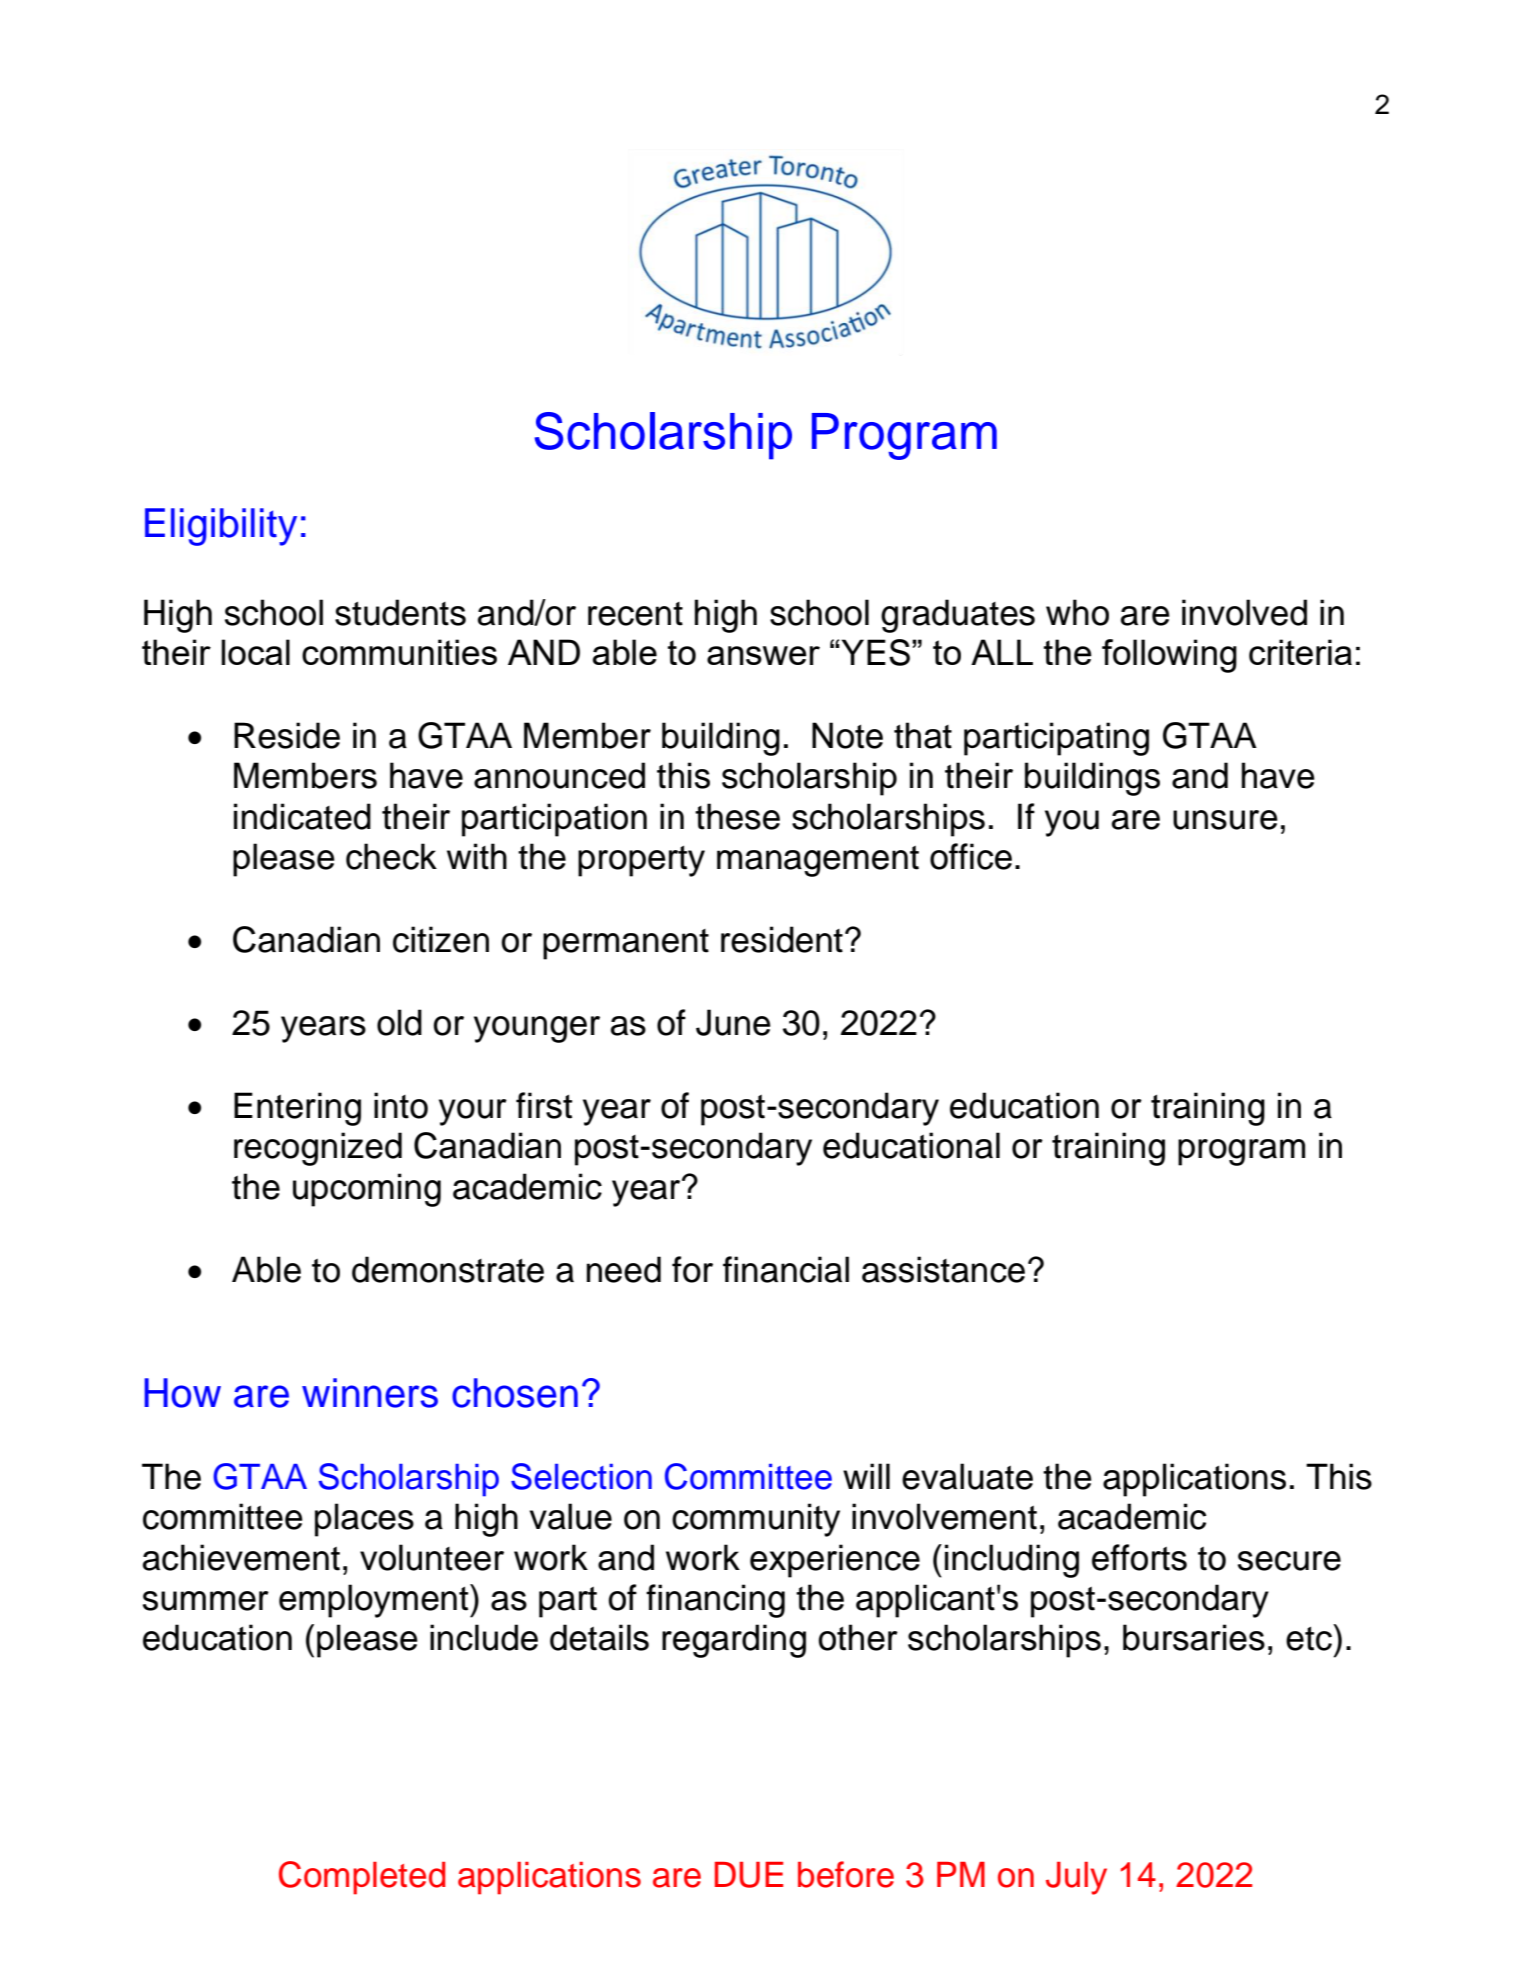 The width and height of the screenshot is (1532, 1983). What do you see at coordinates (400, 612) in the screenshot?
I see `students` at bounding box center [400, 612].
